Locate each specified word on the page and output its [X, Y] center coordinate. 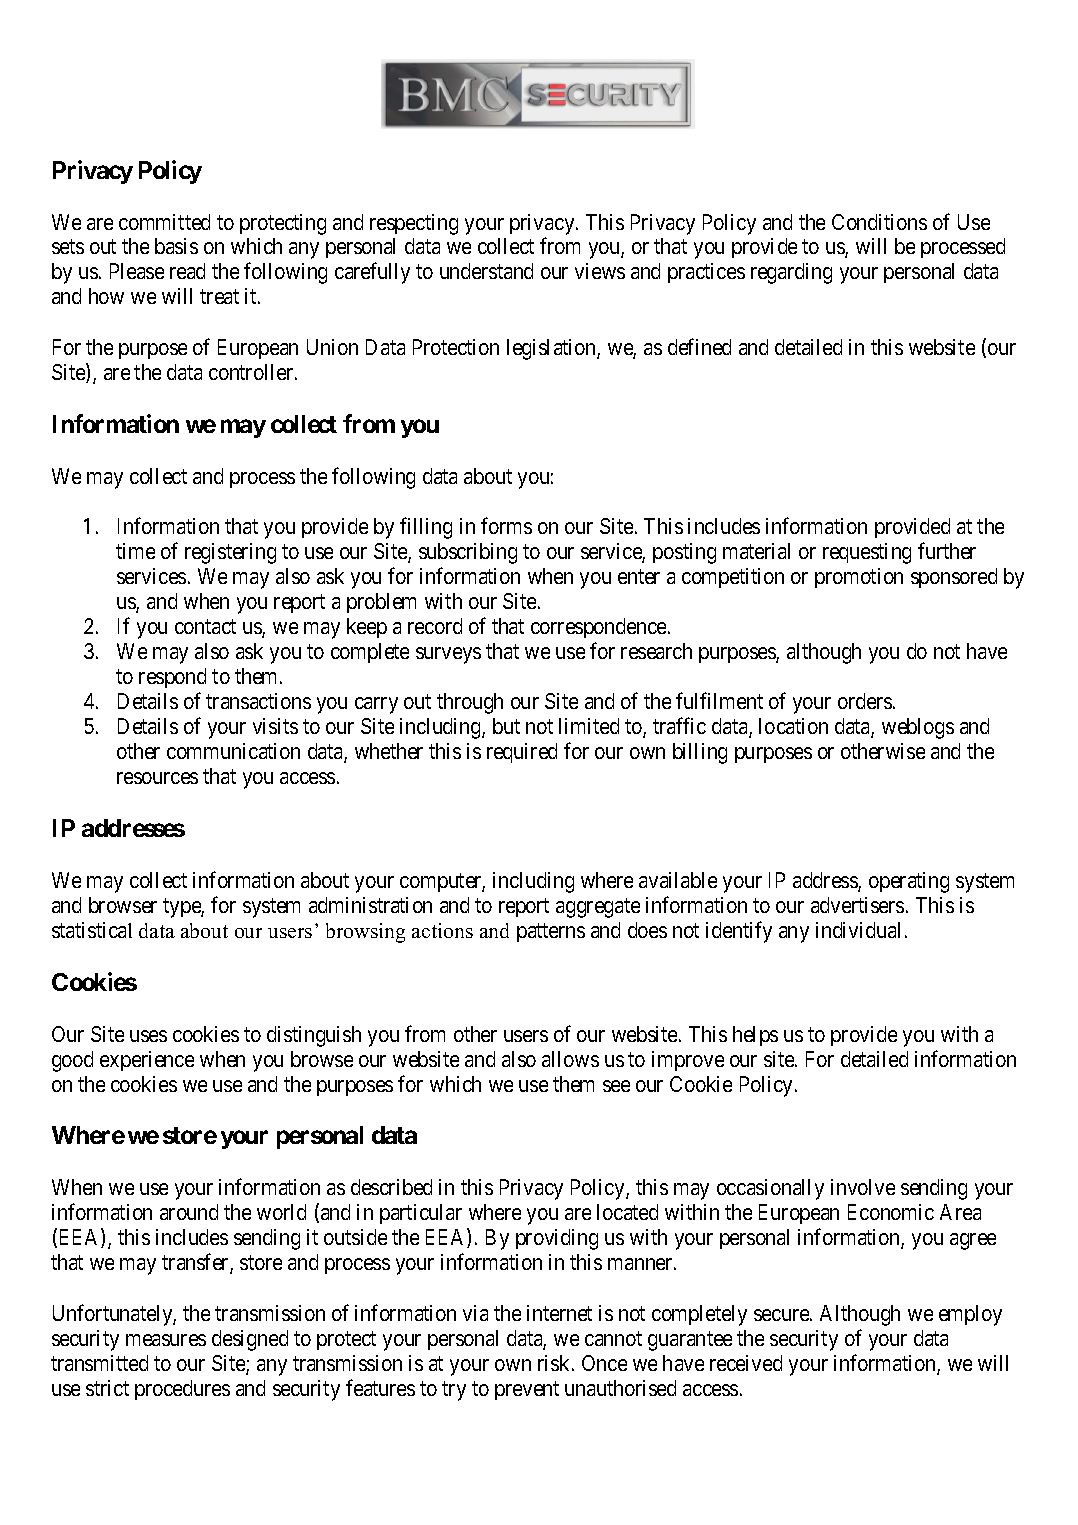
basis [176, 246]
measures [166, 1340]
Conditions [879, 222]
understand [486, 271]
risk [555, 1363]
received [746, 1363]
